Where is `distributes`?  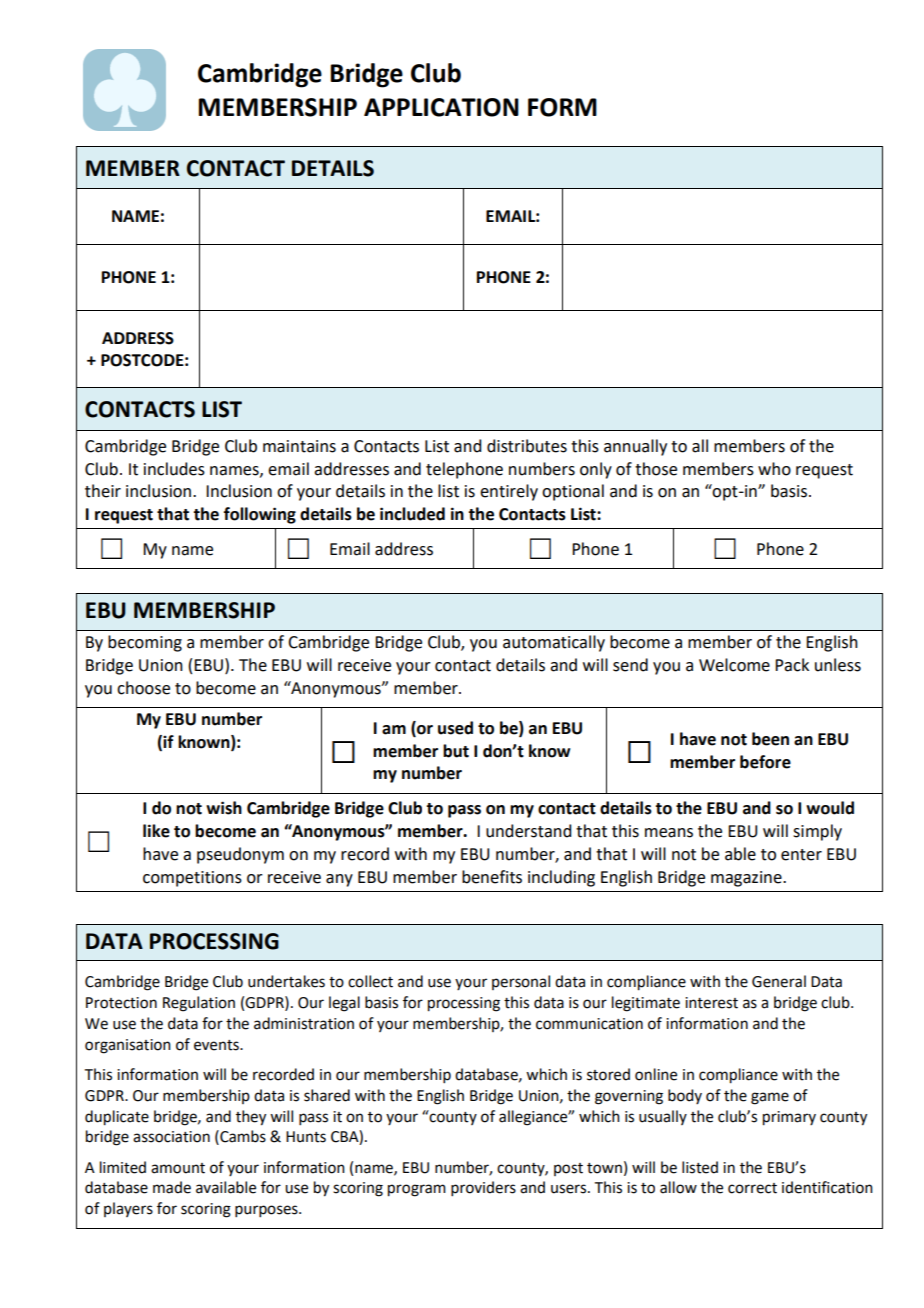
distributes is located at coordinates (527, 446).
